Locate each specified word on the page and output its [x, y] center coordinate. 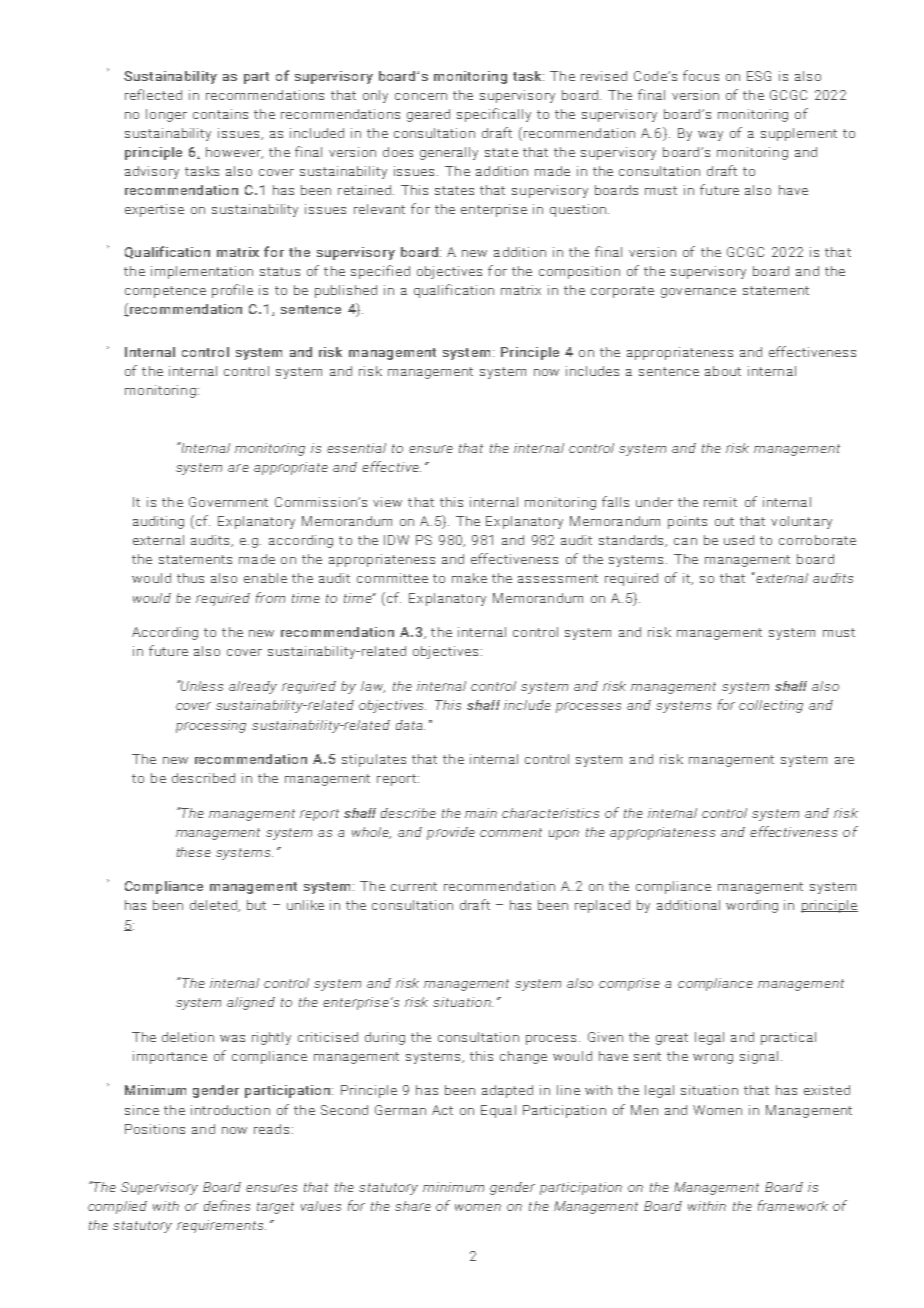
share [413, 1206]
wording [752, 906]
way [710, 136]
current [414, 886]
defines [227, 1205]
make [469, 578]
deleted [214, 906]
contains [220, 114]
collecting [771, 706]
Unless [201, 685]
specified [380, 272]
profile [232, 291]
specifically [494, 115]
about [723, 371]
